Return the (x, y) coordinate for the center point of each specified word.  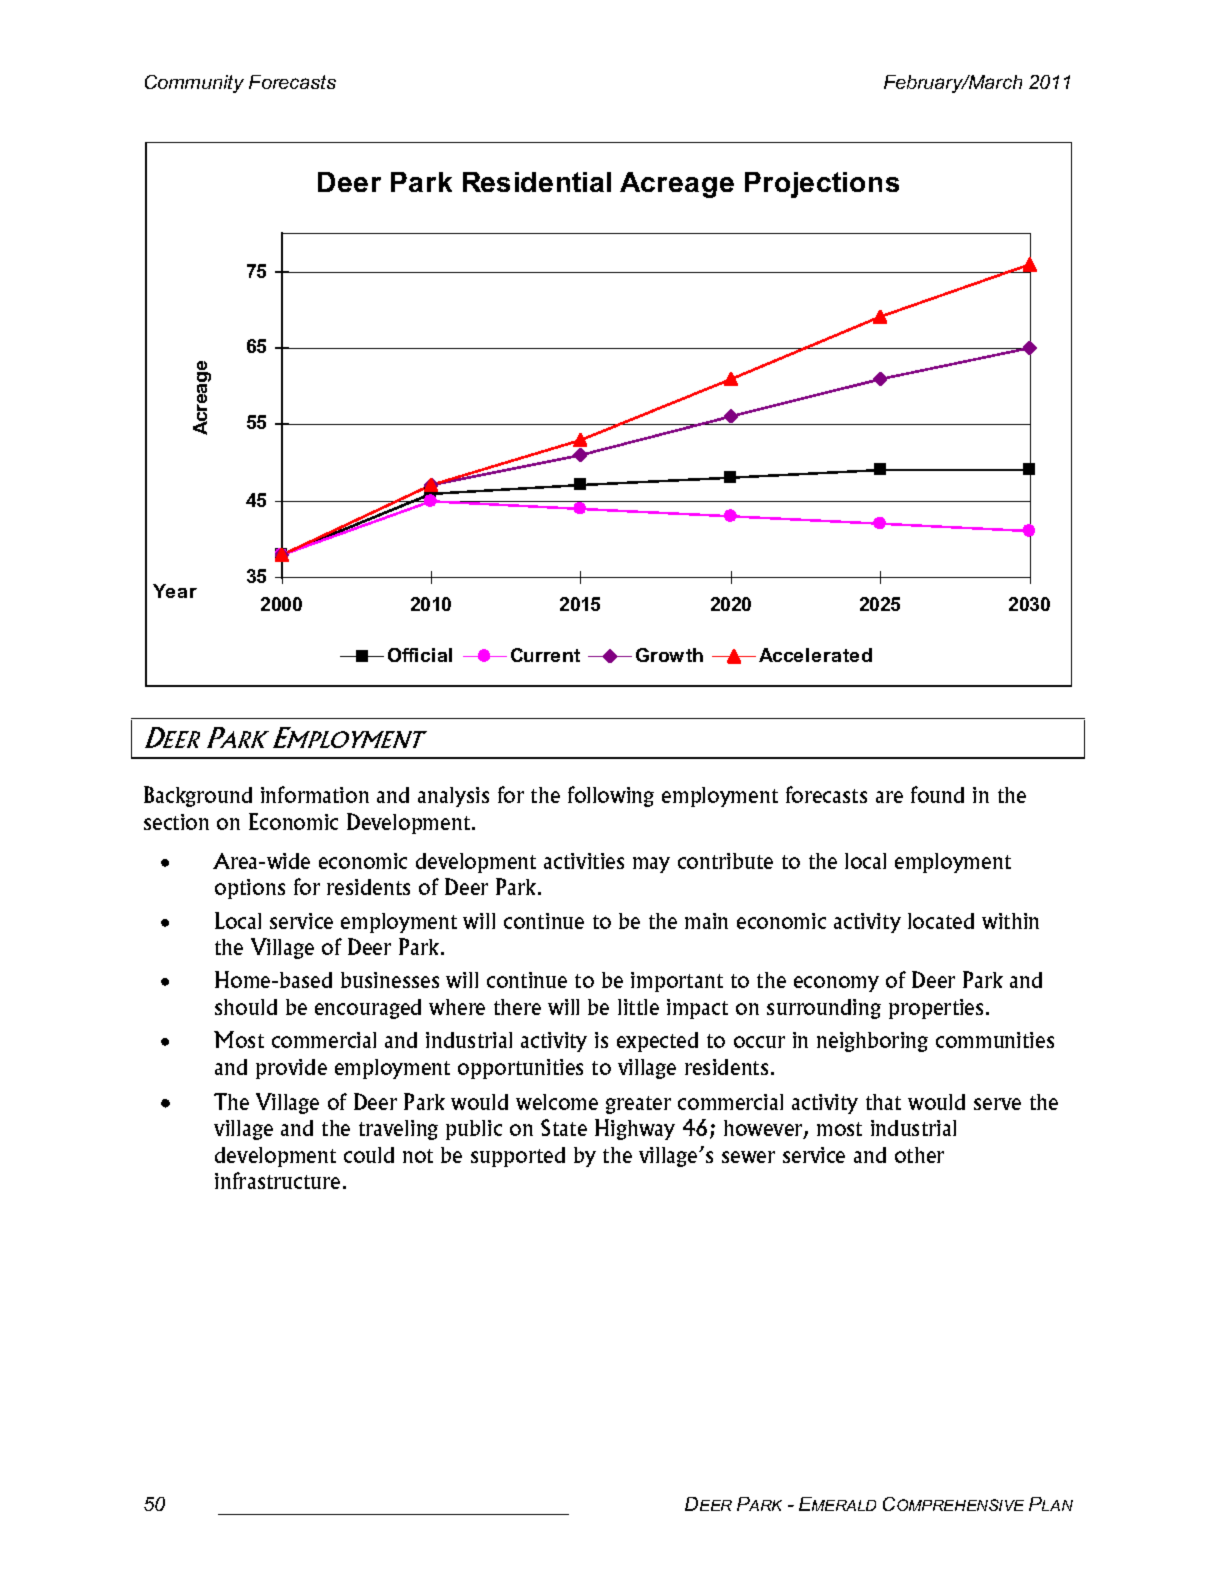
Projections (822, 185)
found (937, 794)
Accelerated (815, 655)
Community (194, 84)
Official (420, 655)
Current (545, 655)
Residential (537, 182)
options (250, 889)
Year (175, 591)
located (941, 921)
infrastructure (277, 1180)
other (919, 1155)
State (564, 1127)
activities (584, 861)
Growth (669, 655)
